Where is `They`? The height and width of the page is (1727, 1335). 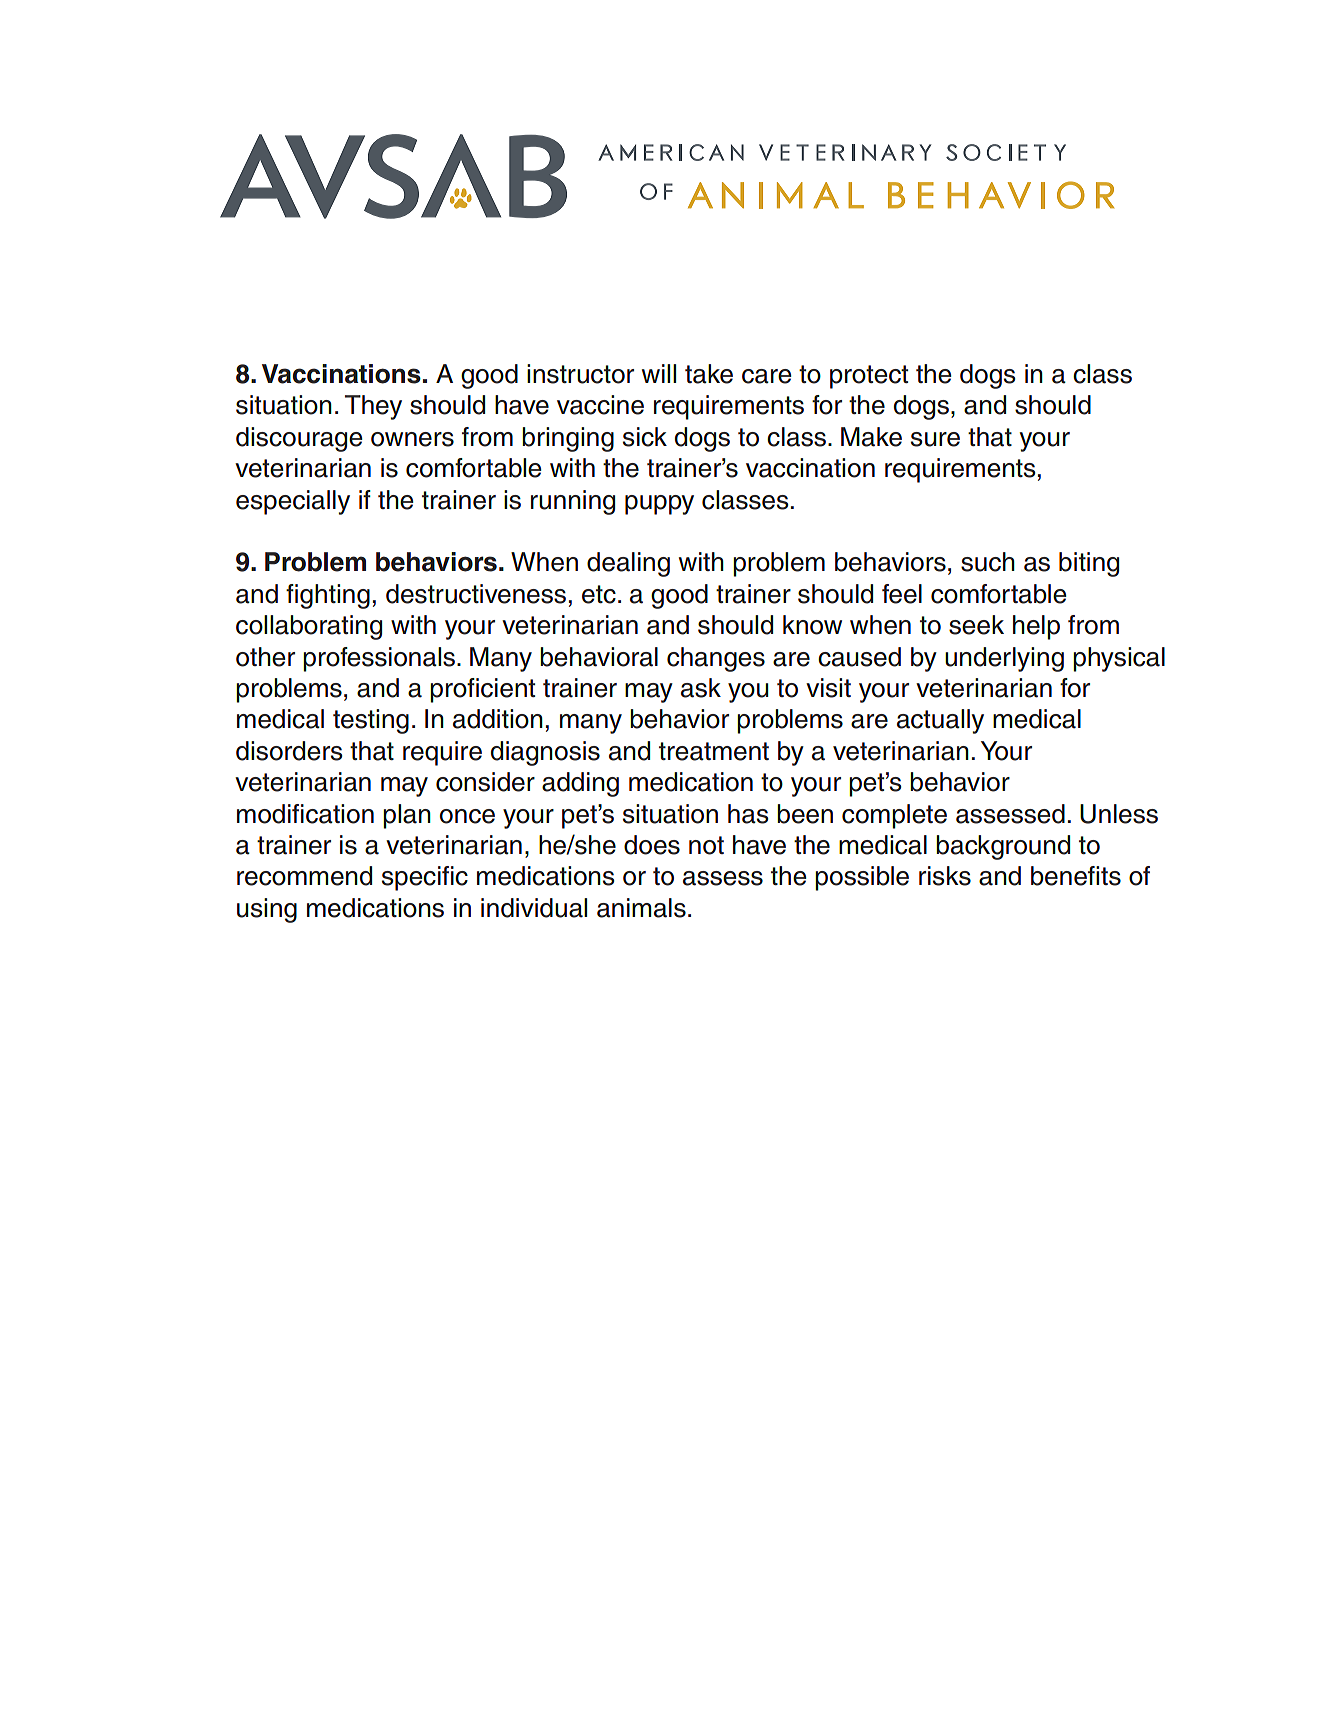
They is located at coordinates (373, 407).
